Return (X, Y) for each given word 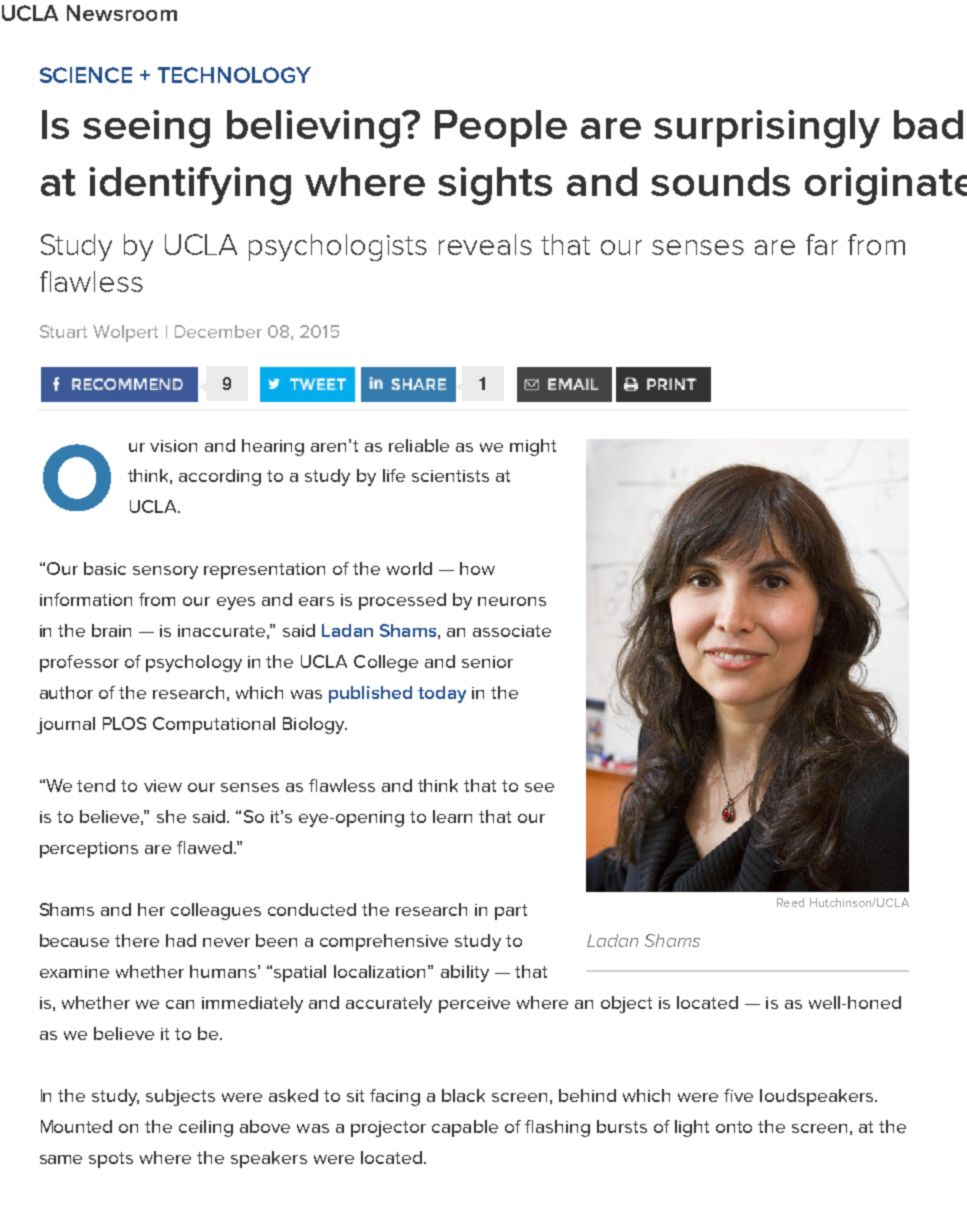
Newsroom (122, 13)
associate (512, 631)
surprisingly (767, 129)
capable (465, 1128)
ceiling (206, 1128)
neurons (512, 601)
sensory (165, 572)
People (501, 128)
